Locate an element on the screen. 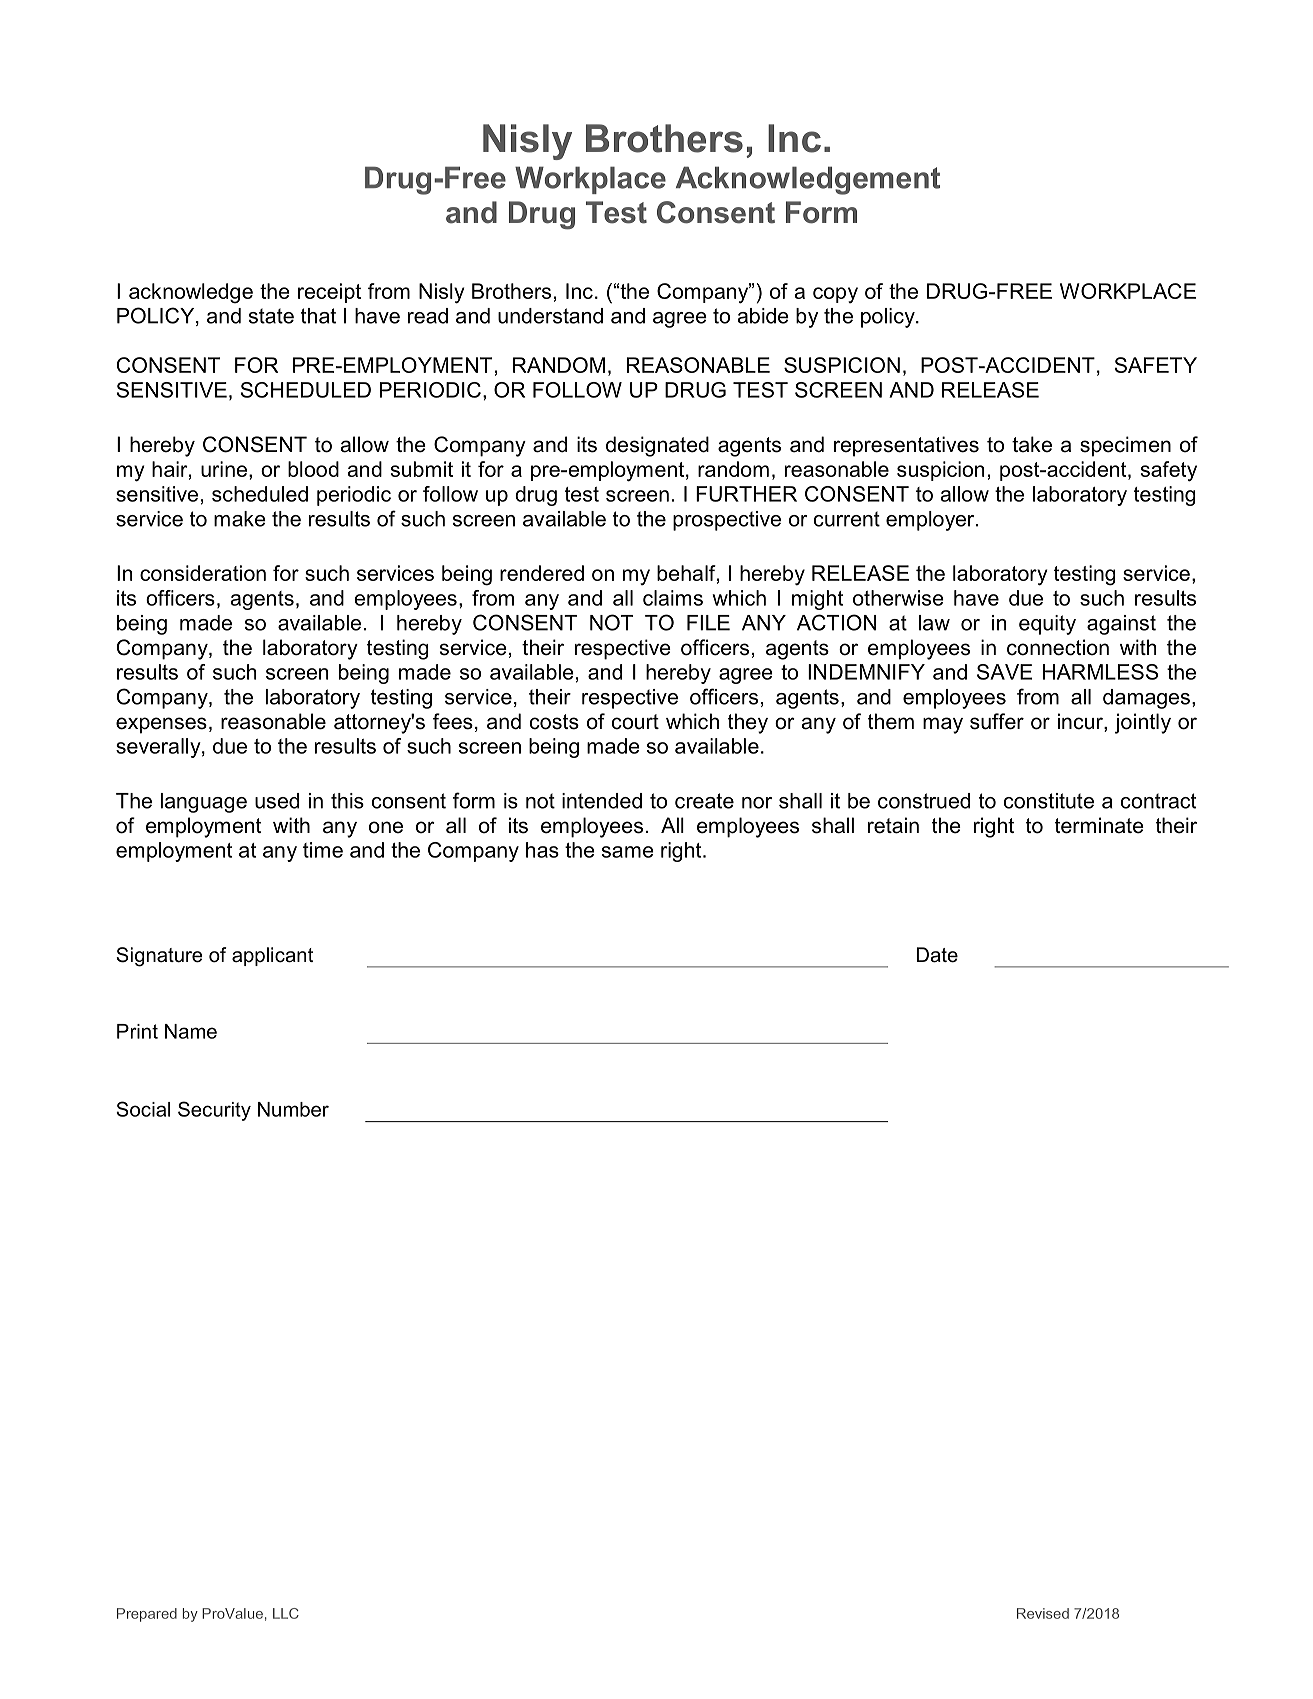 This screenshot has height=1699, width=1313. take is located at coordinates (1032, 444).
